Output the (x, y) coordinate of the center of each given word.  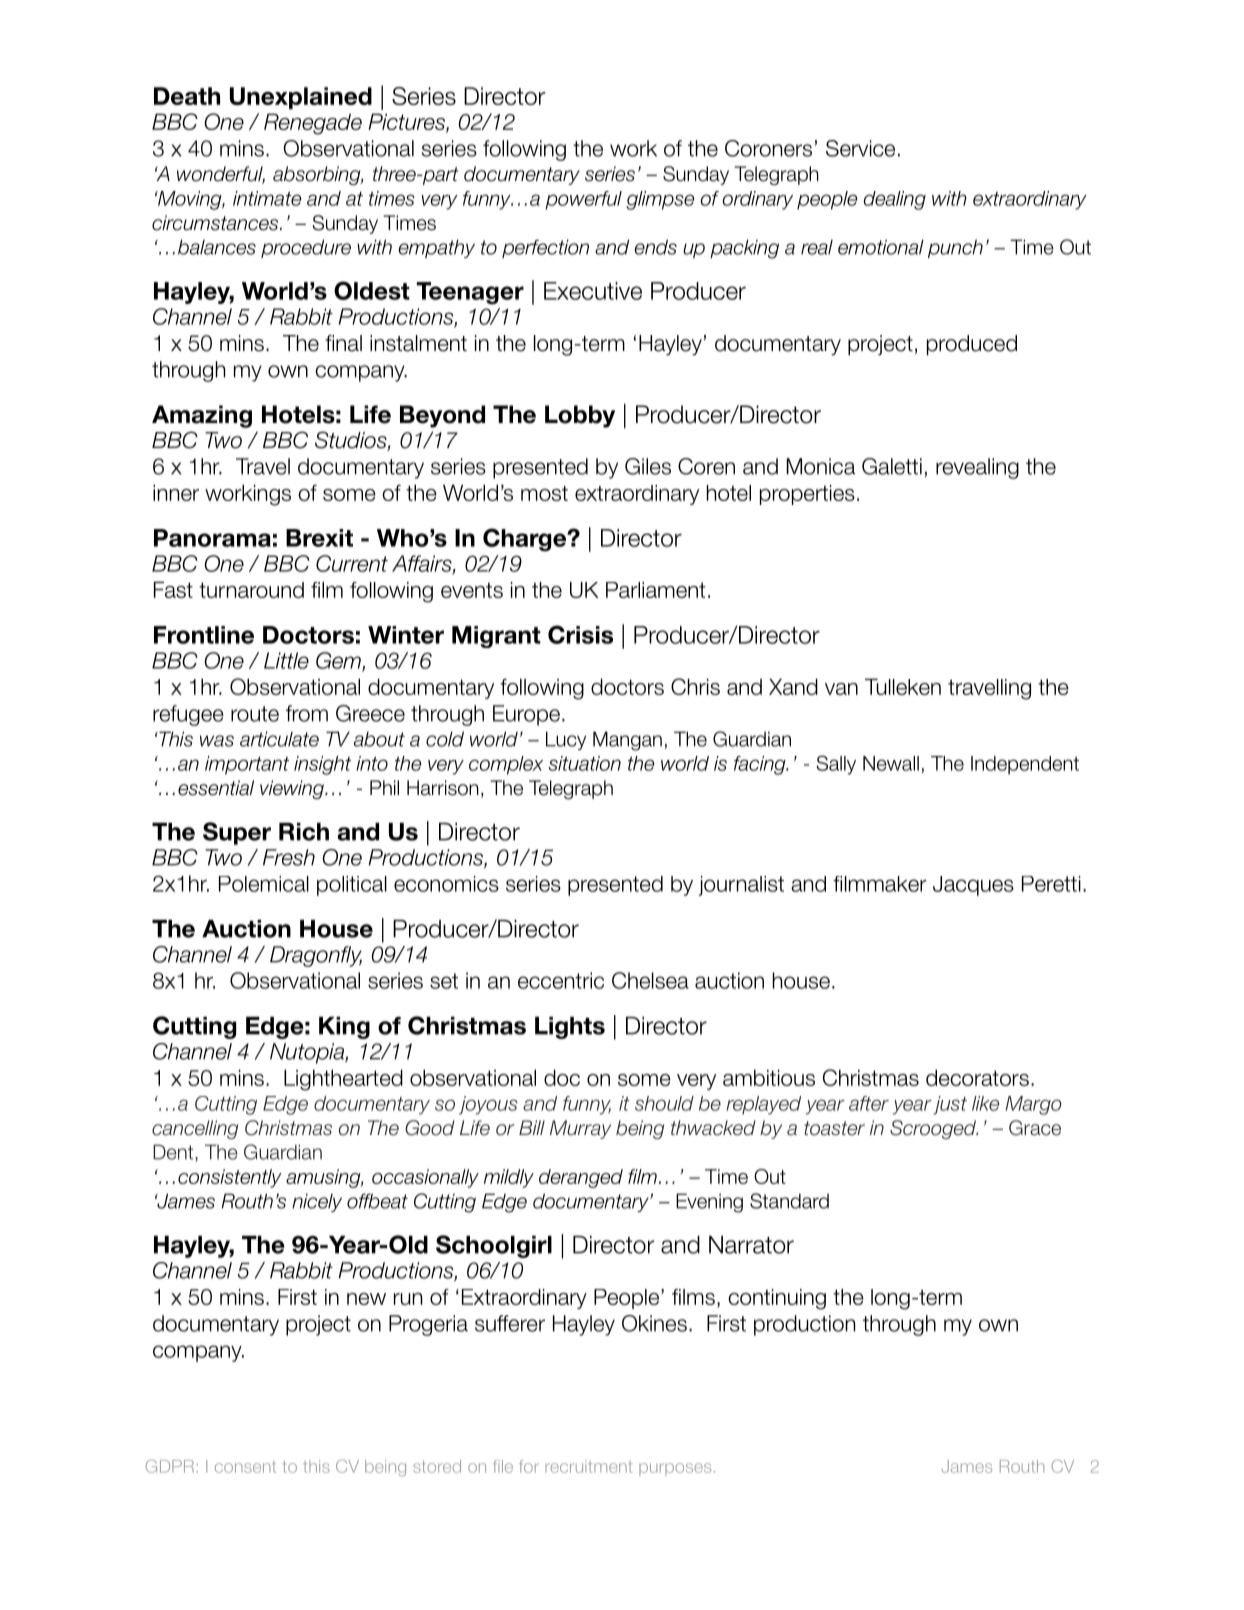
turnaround (251, 590)
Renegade (313, 124)
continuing (777, 1299)
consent (245, 1467)
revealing (977, 468)
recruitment (588, 1466)
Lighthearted (343, 1080)
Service (860, 148)
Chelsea (650, 980)
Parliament (655, 590)
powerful (583, 200)
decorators (977, 1077)
